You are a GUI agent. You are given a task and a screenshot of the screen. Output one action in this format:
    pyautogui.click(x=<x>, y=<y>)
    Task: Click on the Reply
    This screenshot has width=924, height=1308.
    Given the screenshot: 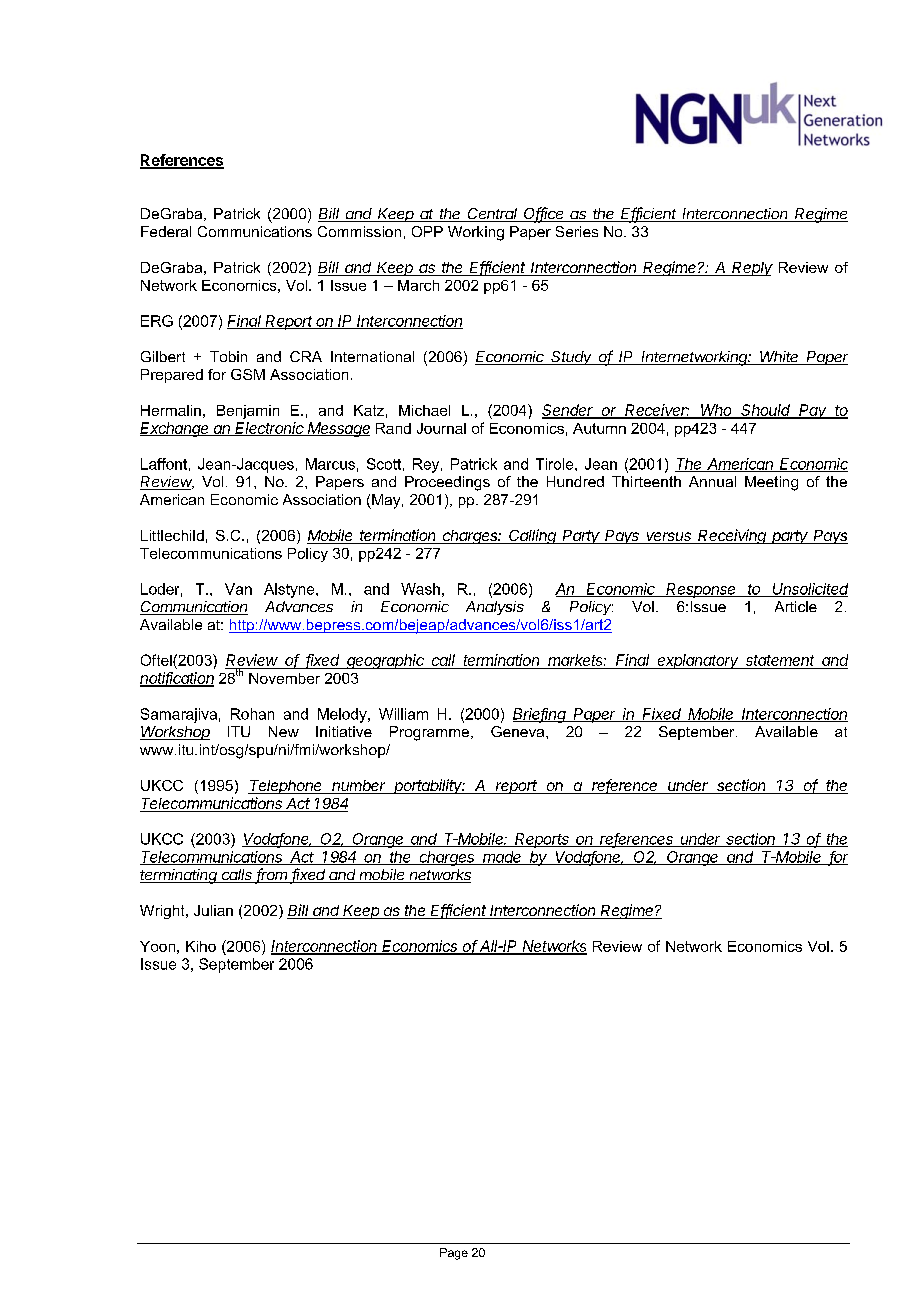 What is the action you would take?
    pyautogui.click(x=752, y=269)
